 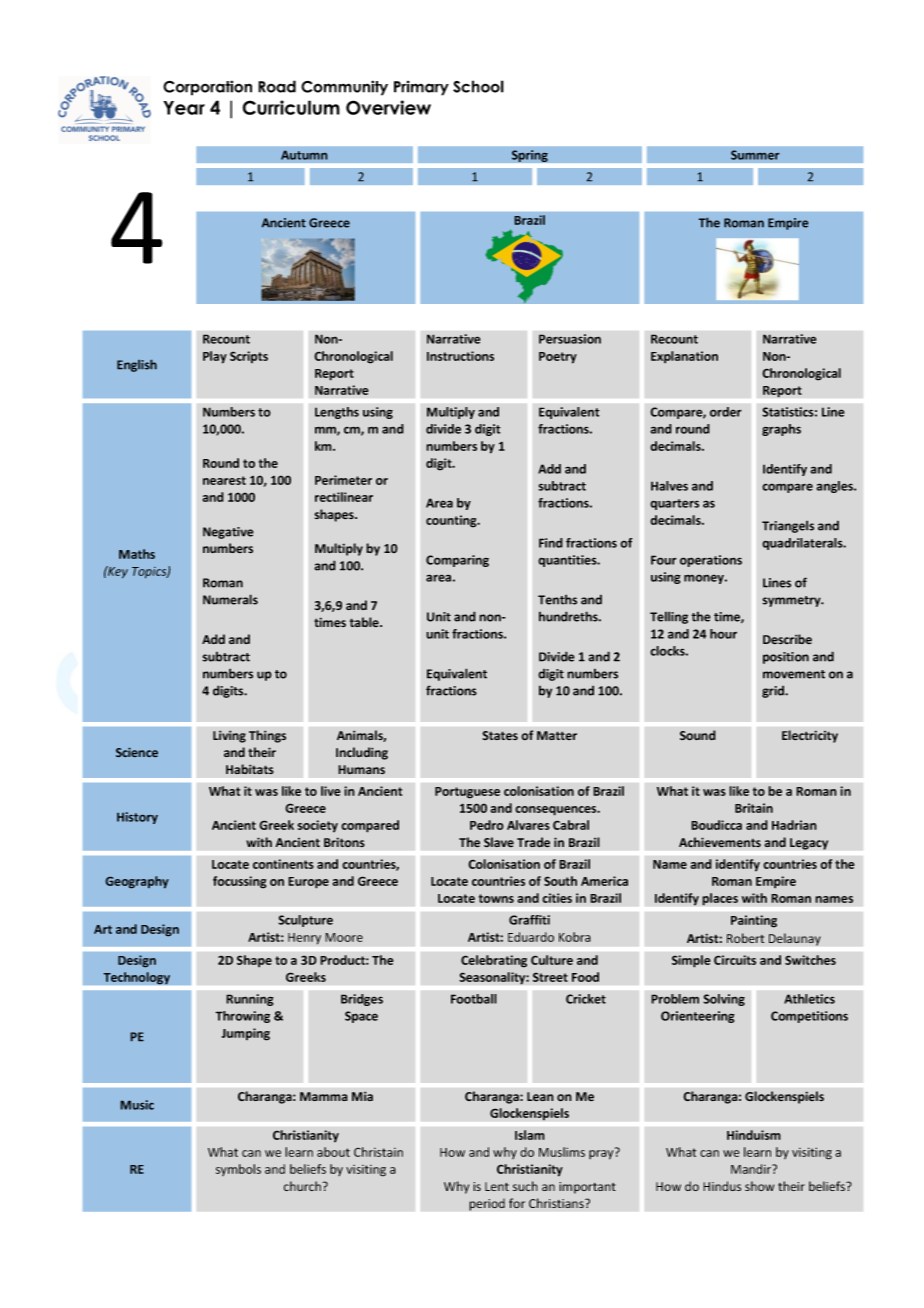 What do you see at coordinates (755, 155) in the document?
I see `Summer` at bounding box center [755, 155].
